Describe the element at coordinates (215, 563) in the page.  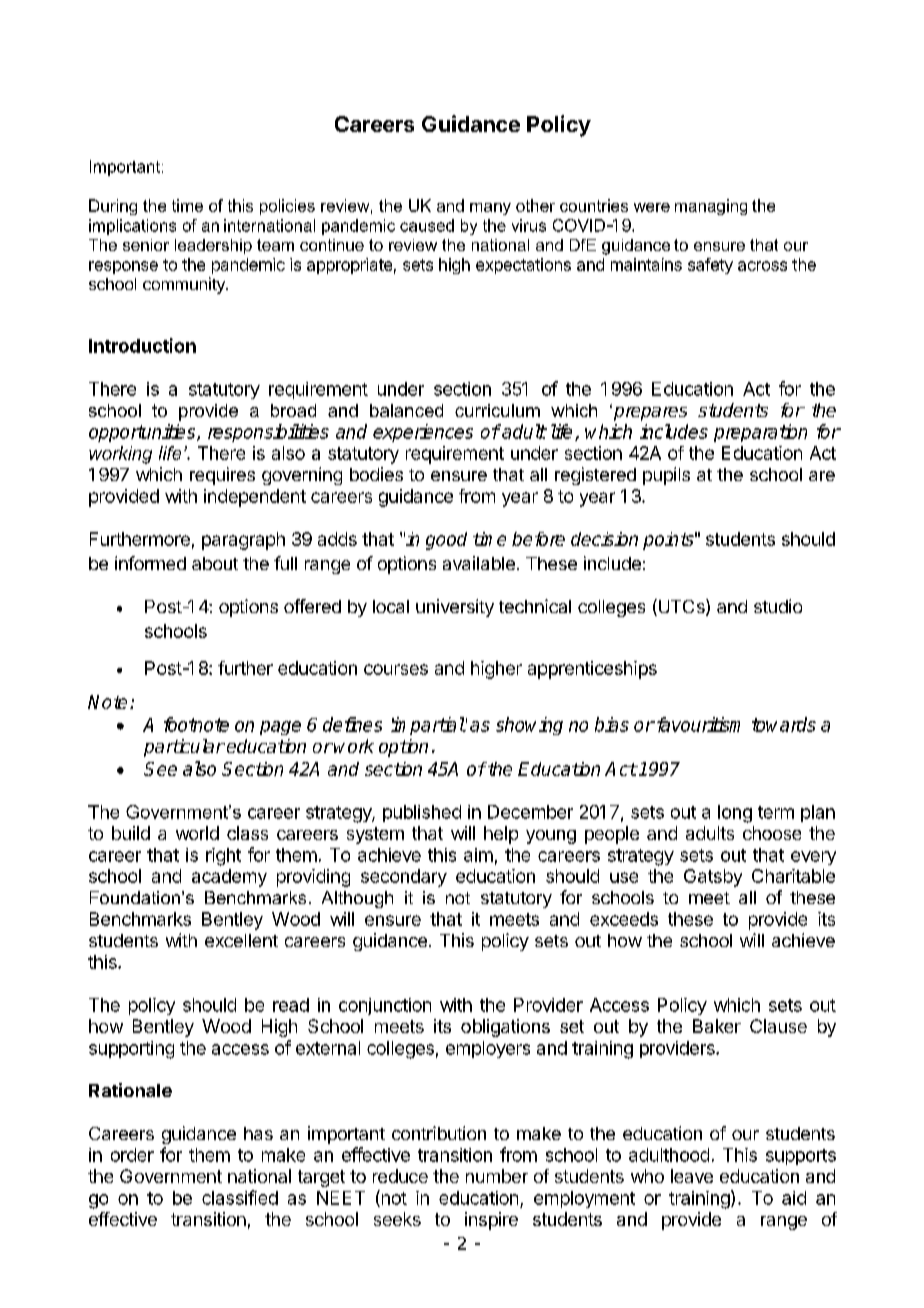
I see `about` at that location.
